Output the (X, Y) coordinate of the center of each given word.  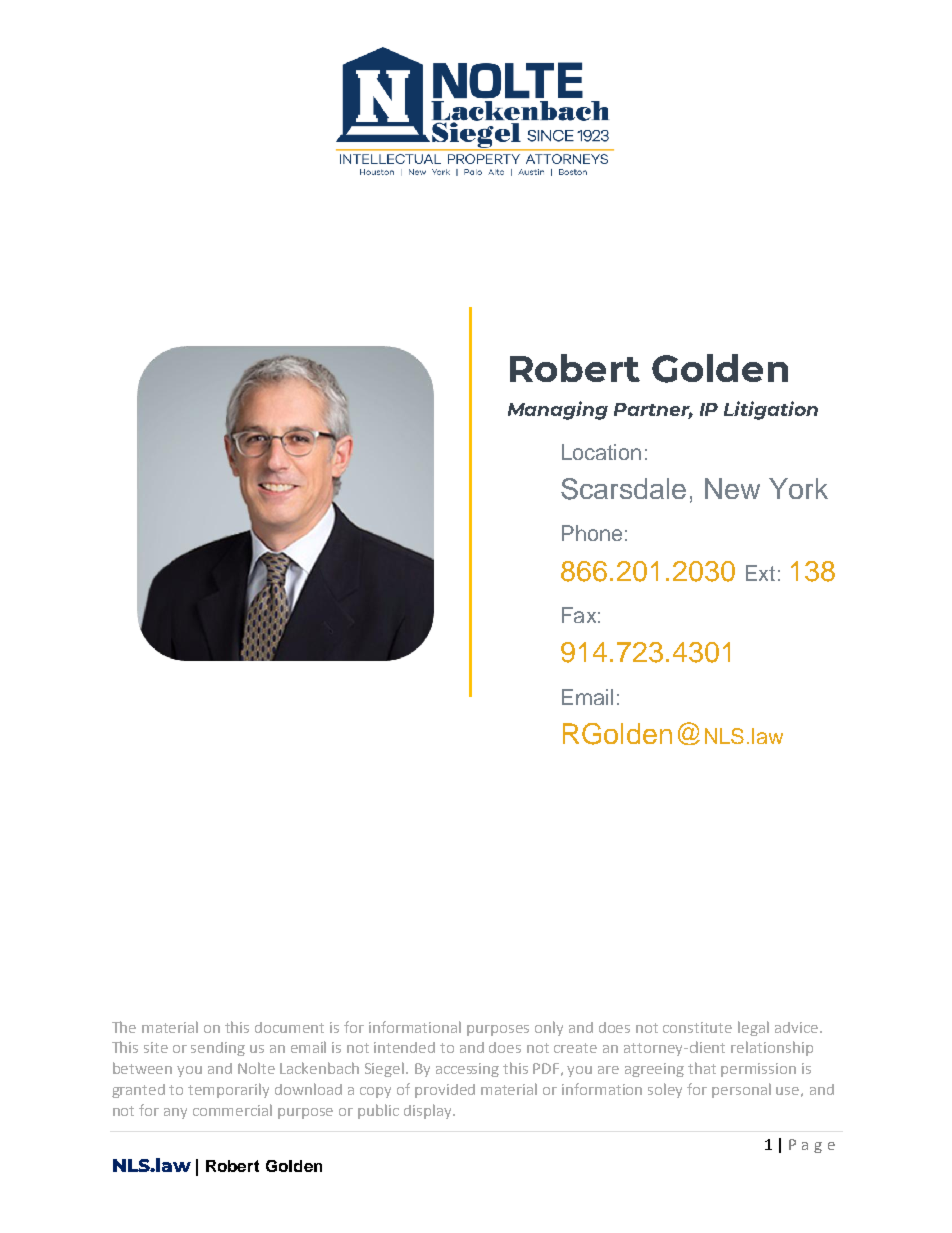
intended (404, 1047)
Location (601, 452)
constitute (697, 1027)
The (124, 1027)
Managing (558, 410)
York (798, 488)
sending (218, 1049)
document (289, 1027)
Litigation (771, 410)
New (732, 488)
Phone (592, 533)
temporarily (228, 1090)
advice (796, 1027)
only (549, 1028)
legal (753, 1028)
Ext (760, 573)
